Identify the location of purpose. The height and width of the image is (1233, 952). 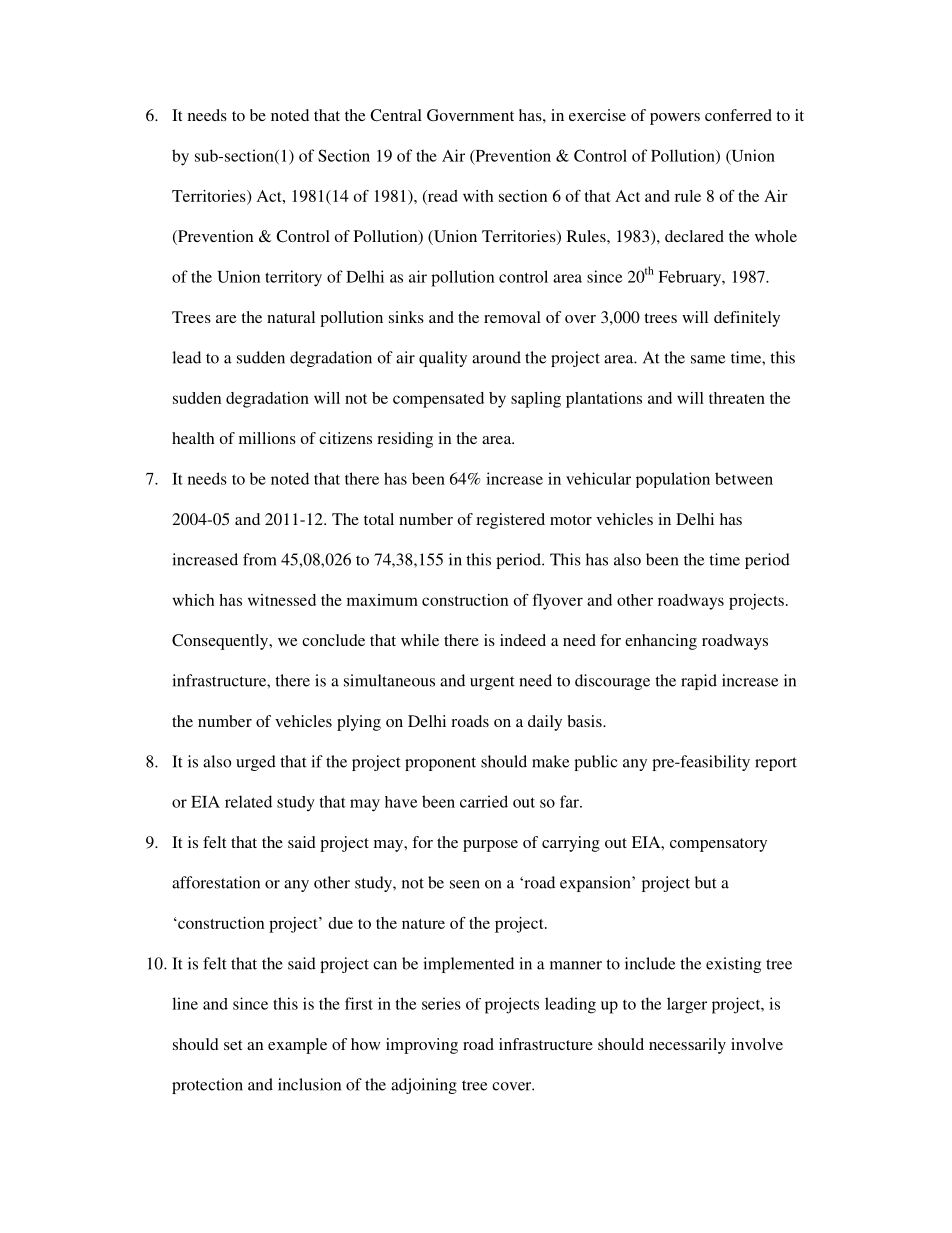
(490, 846).
